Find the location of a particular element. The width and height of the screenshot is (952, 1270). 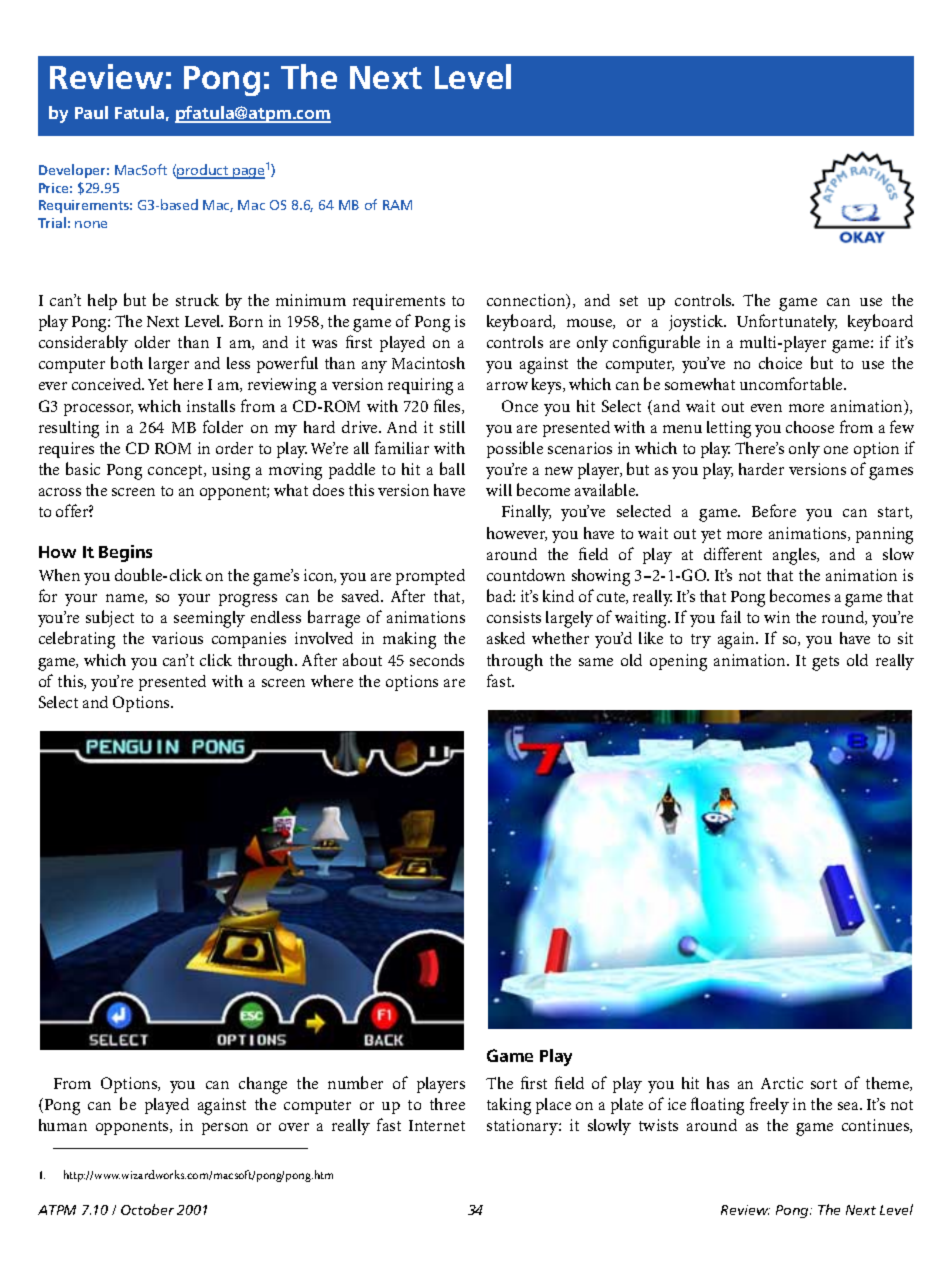

will is located at coordinates (499, 490).
